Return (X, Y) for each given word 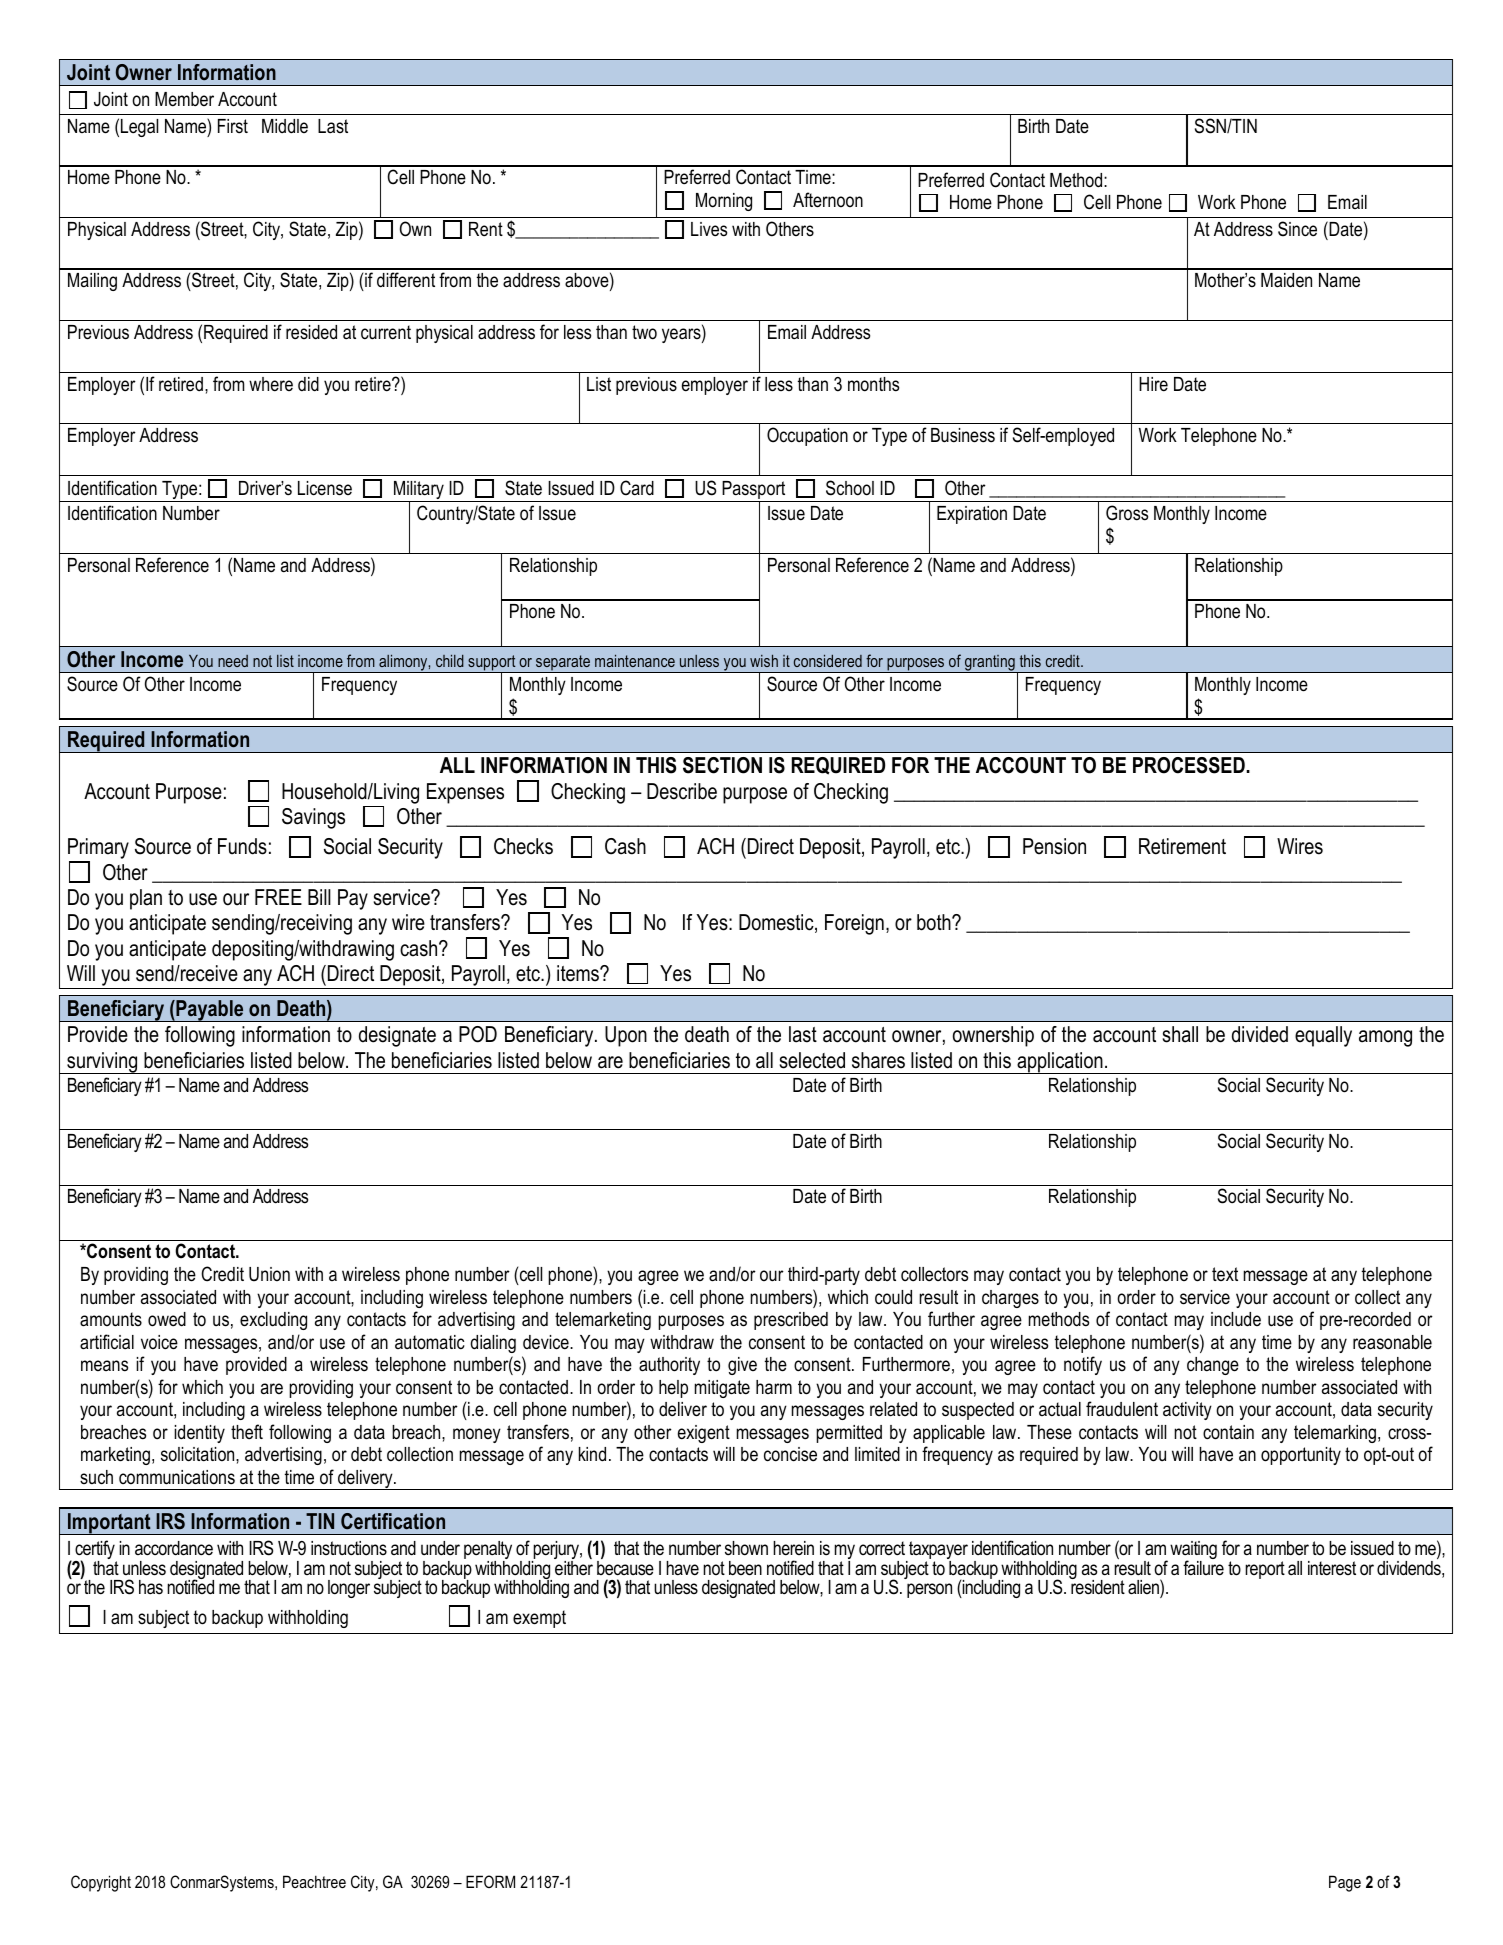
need (233, 661)
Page (1345, 1883)
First (233, 126)
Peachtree (314, 1881)
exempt (539, 1619)
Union (269, 1274)
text (1225, 1274)
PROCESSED (1190, 765)
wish (764, 660)
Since (1297, 229)
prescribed (791, 1321)
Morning (724, 202)
